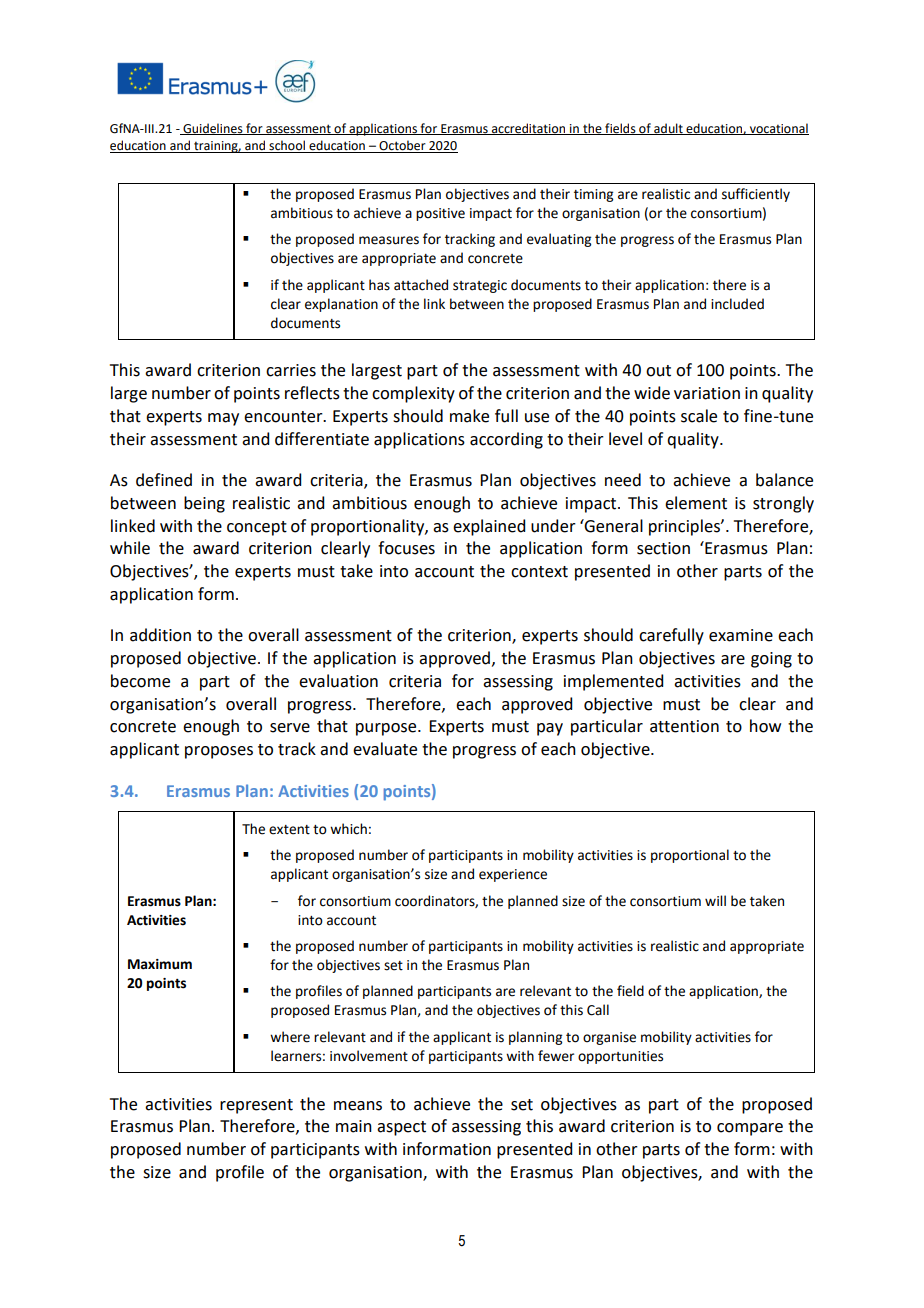 This screenshot has height=1308, width=924. What do you see at coordinates (256, 1106) in the screenshot?
I see `represent` at bounding box center [256, 1106].
